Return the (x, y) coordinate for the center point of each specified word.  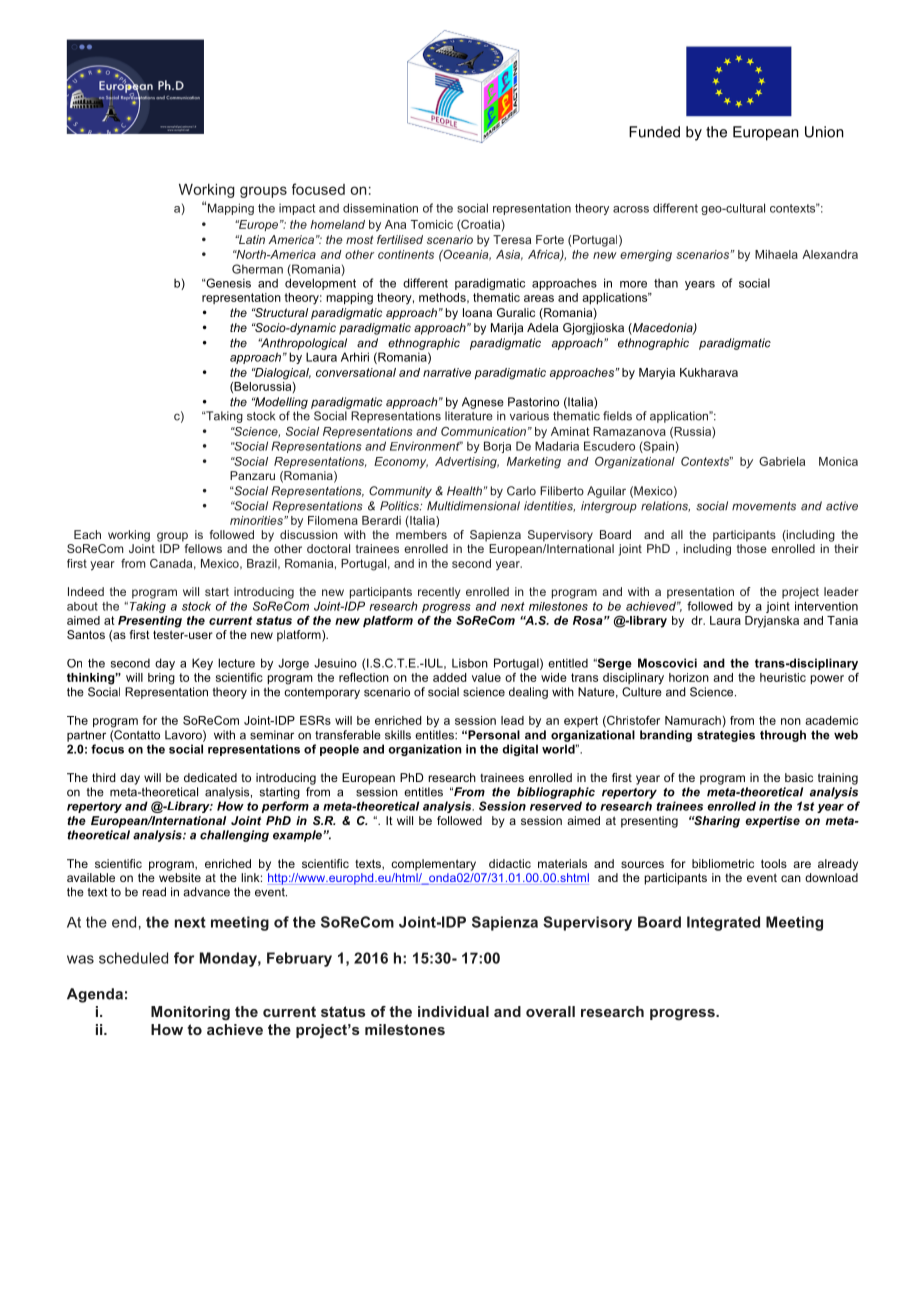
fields (617, 416)
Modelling (280, 403)
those (752, 548)
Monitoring (190, 1013)
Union (824, 132)
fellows (203, 548)
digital (520, 750)
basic (799, 777)
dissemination (380, 208)
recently (439, 593)
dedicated (210, 777)
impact (297, 209)
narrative (447, 372)
